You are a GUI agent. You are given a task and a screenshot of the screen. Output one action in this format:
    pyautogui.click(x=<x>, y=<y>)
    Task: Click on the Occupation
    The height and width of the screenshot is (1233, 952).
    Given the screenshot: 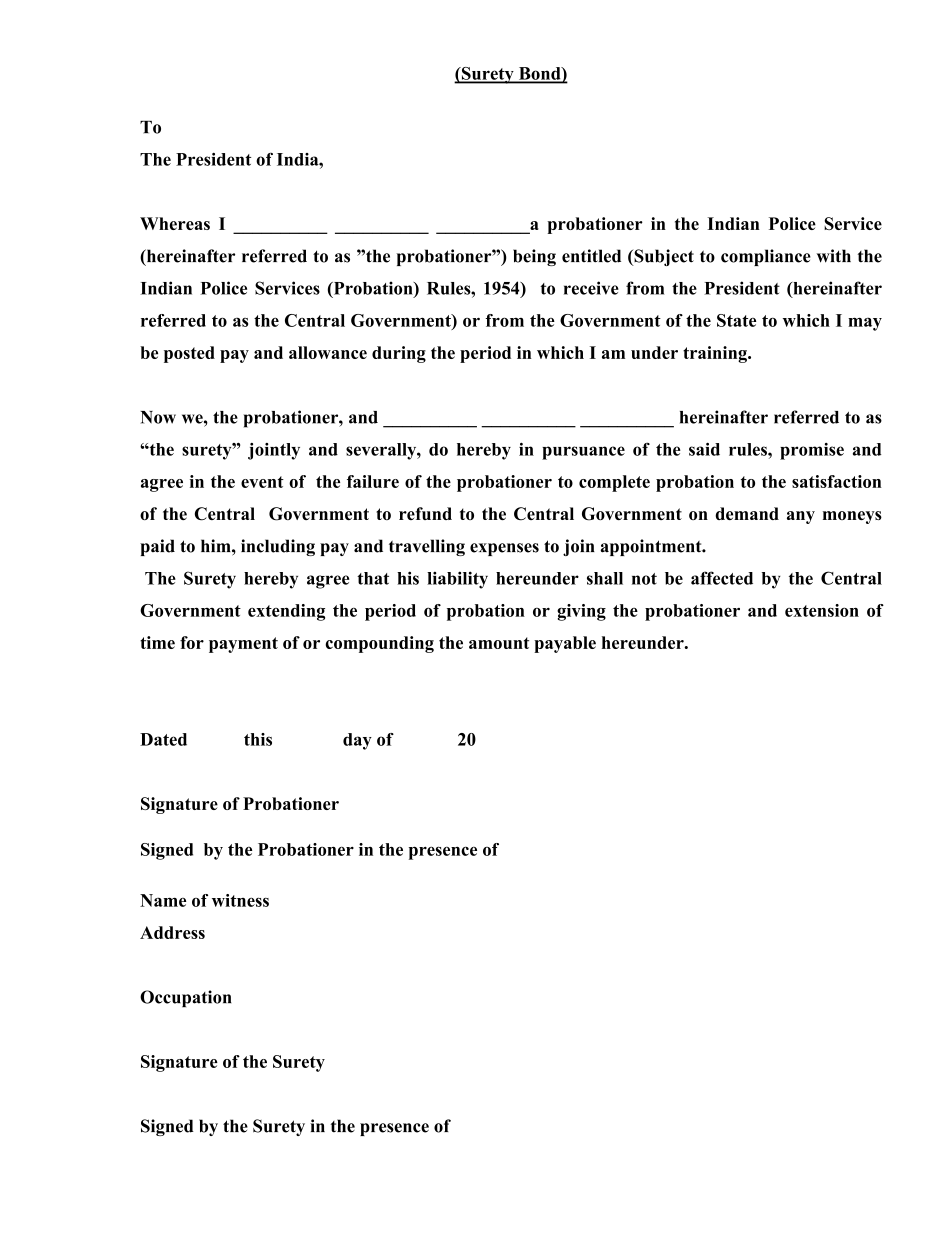 What is the action you would take?
    pyautogui.click(x=186, y=998)
